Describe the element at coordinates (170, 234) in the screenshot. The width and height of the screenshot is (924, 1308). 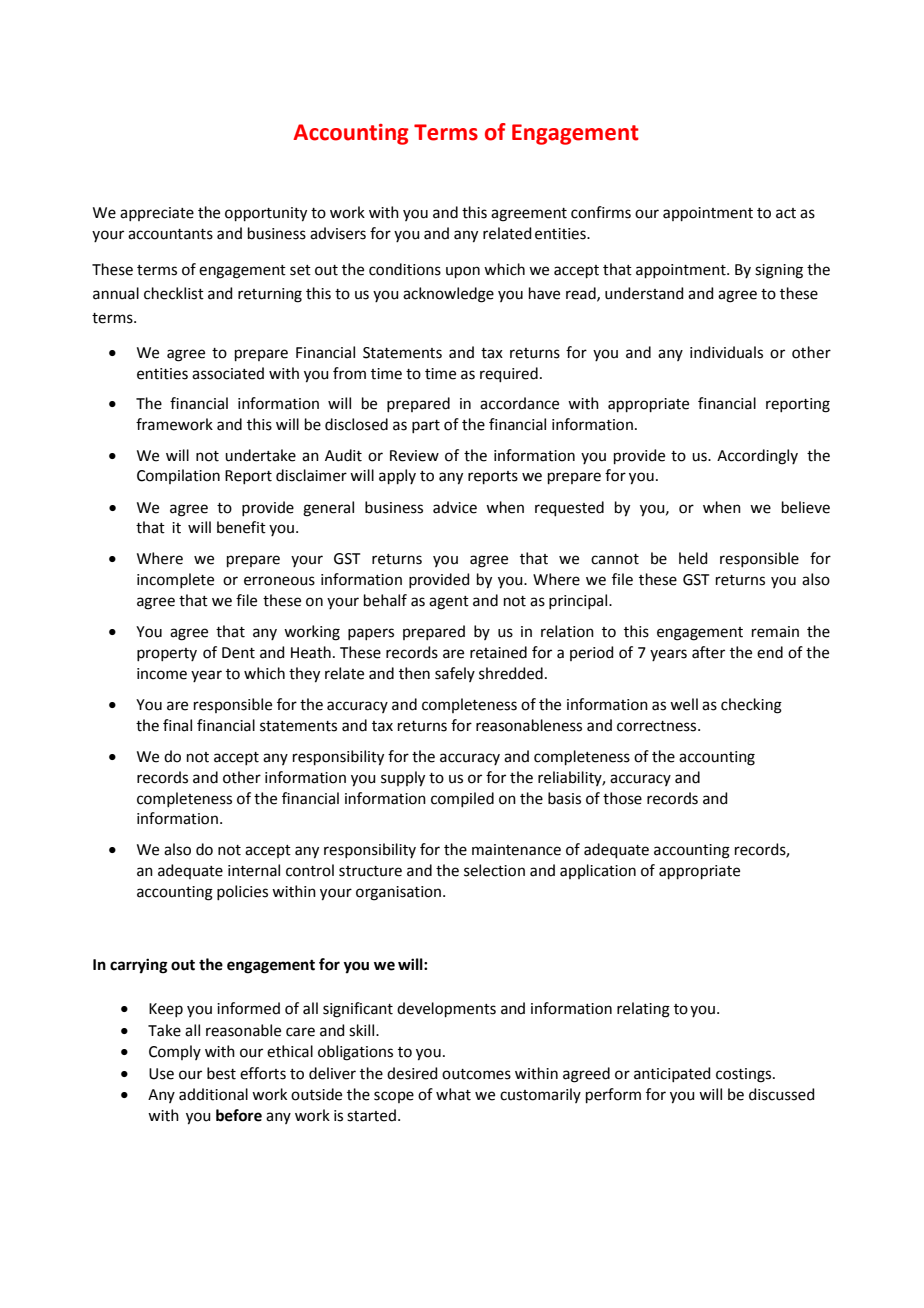
I see `accountants` at that location.
